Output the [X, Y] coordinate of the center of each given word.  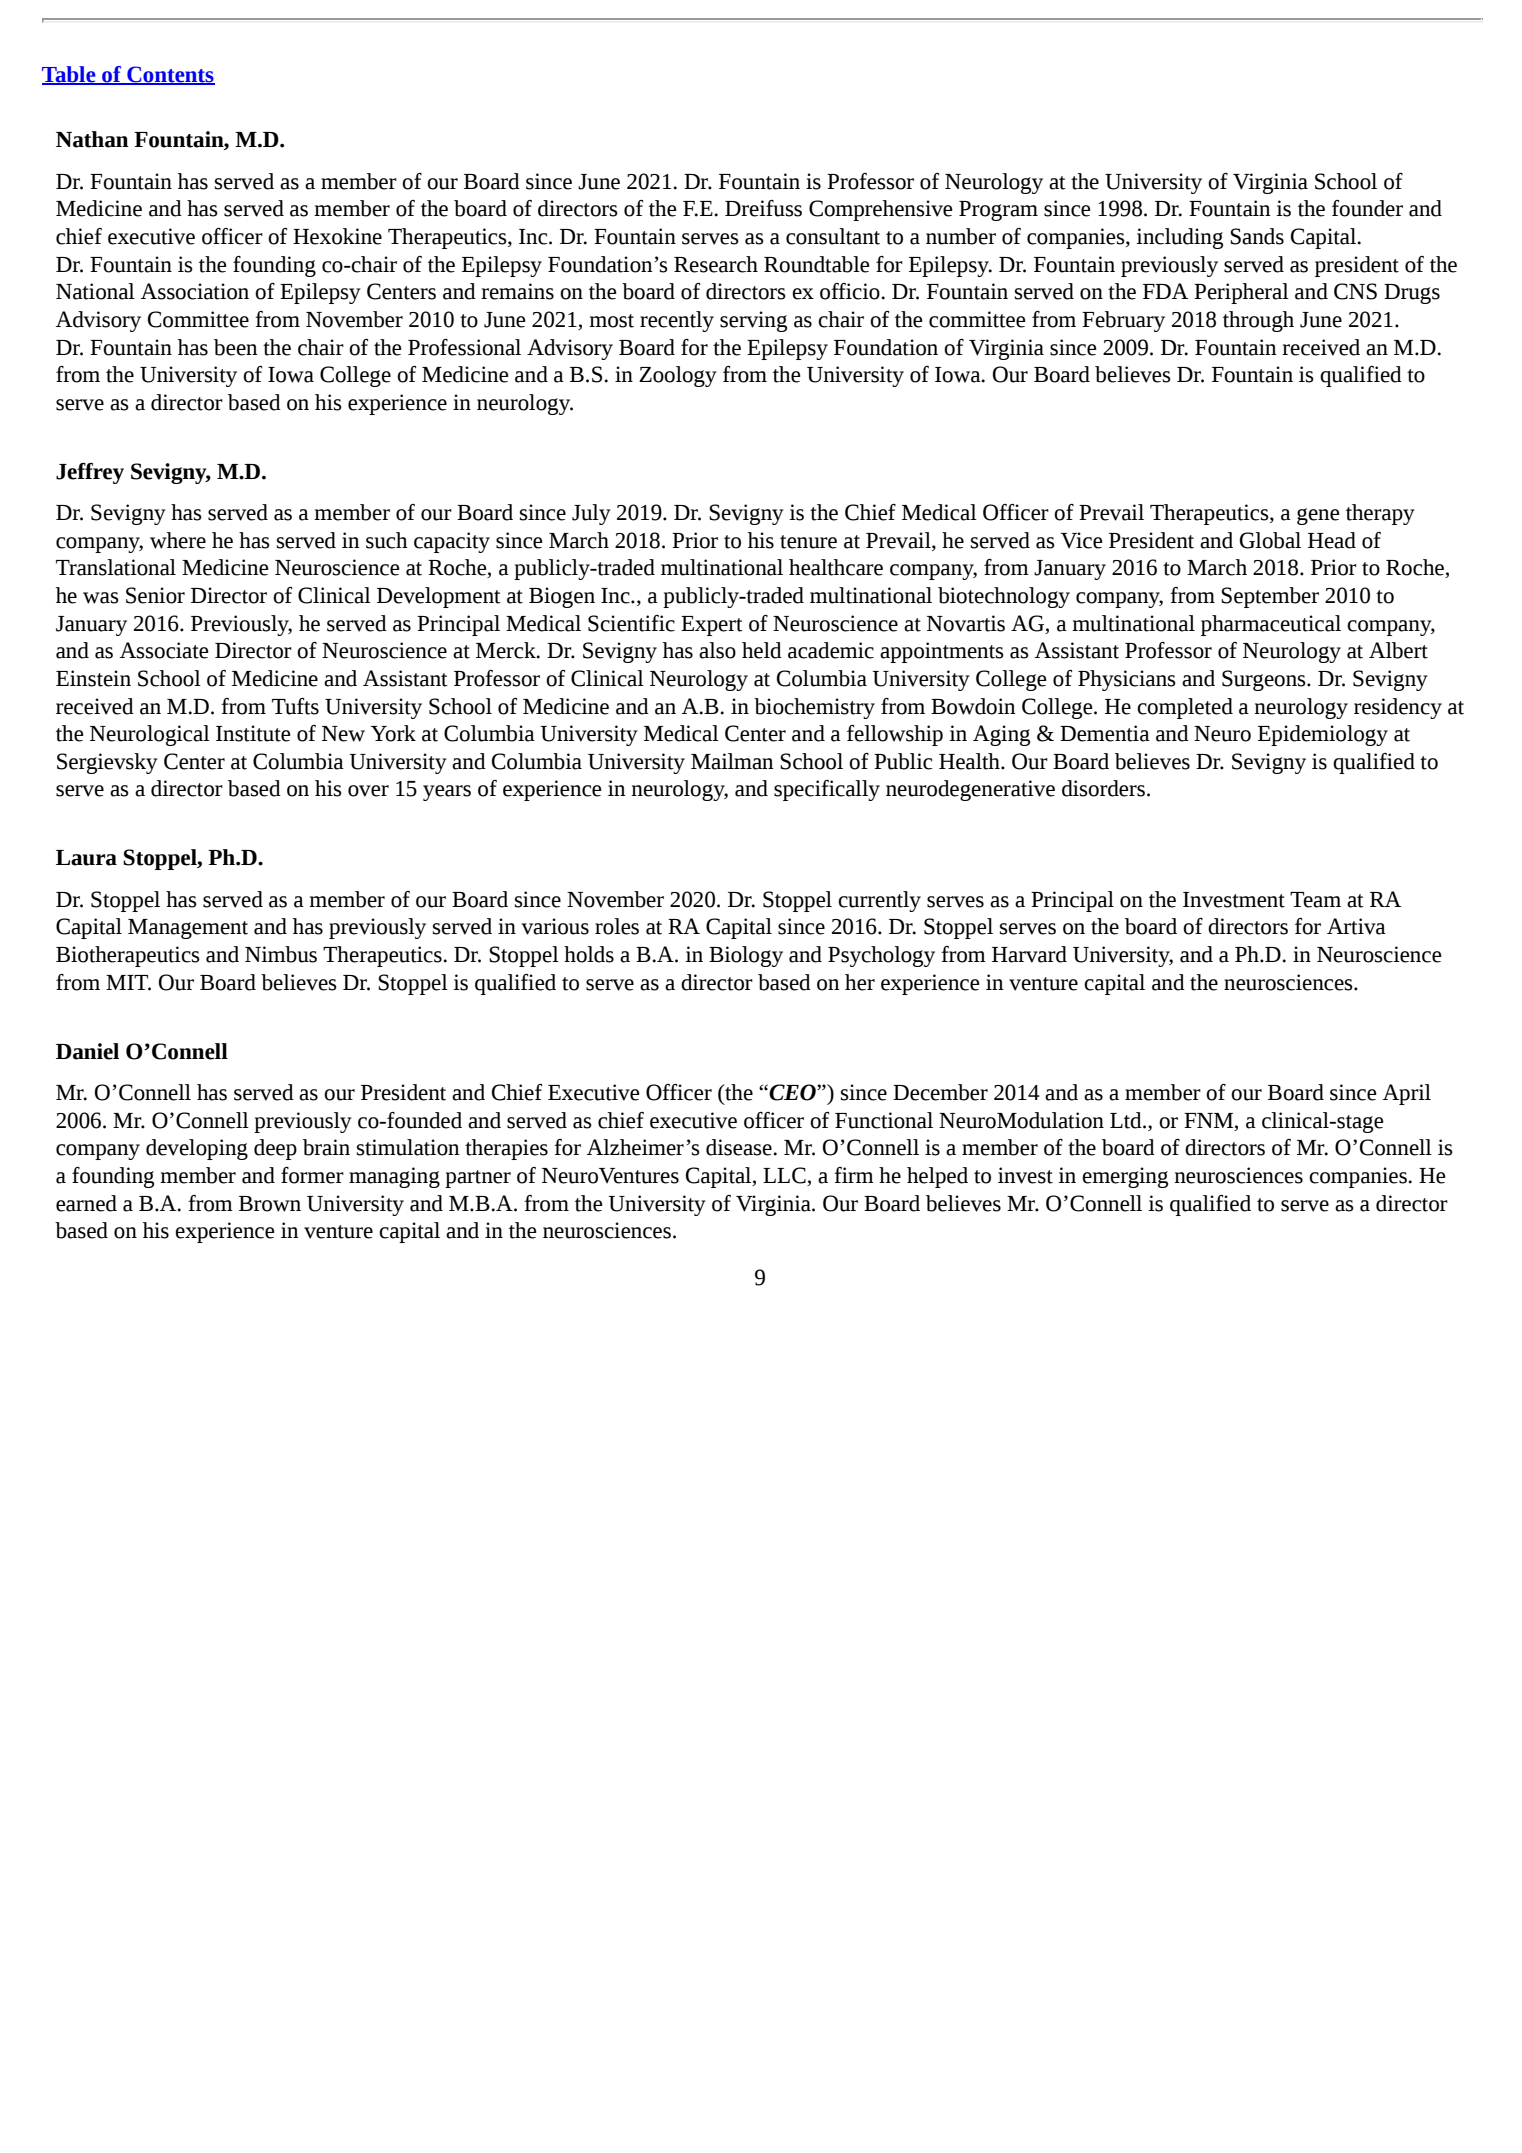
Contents [170, 75]
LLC [785, 1176]
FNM [1210, 1120]
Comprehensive [881, 210]
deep [275, 1149]
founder [1367, 208]
